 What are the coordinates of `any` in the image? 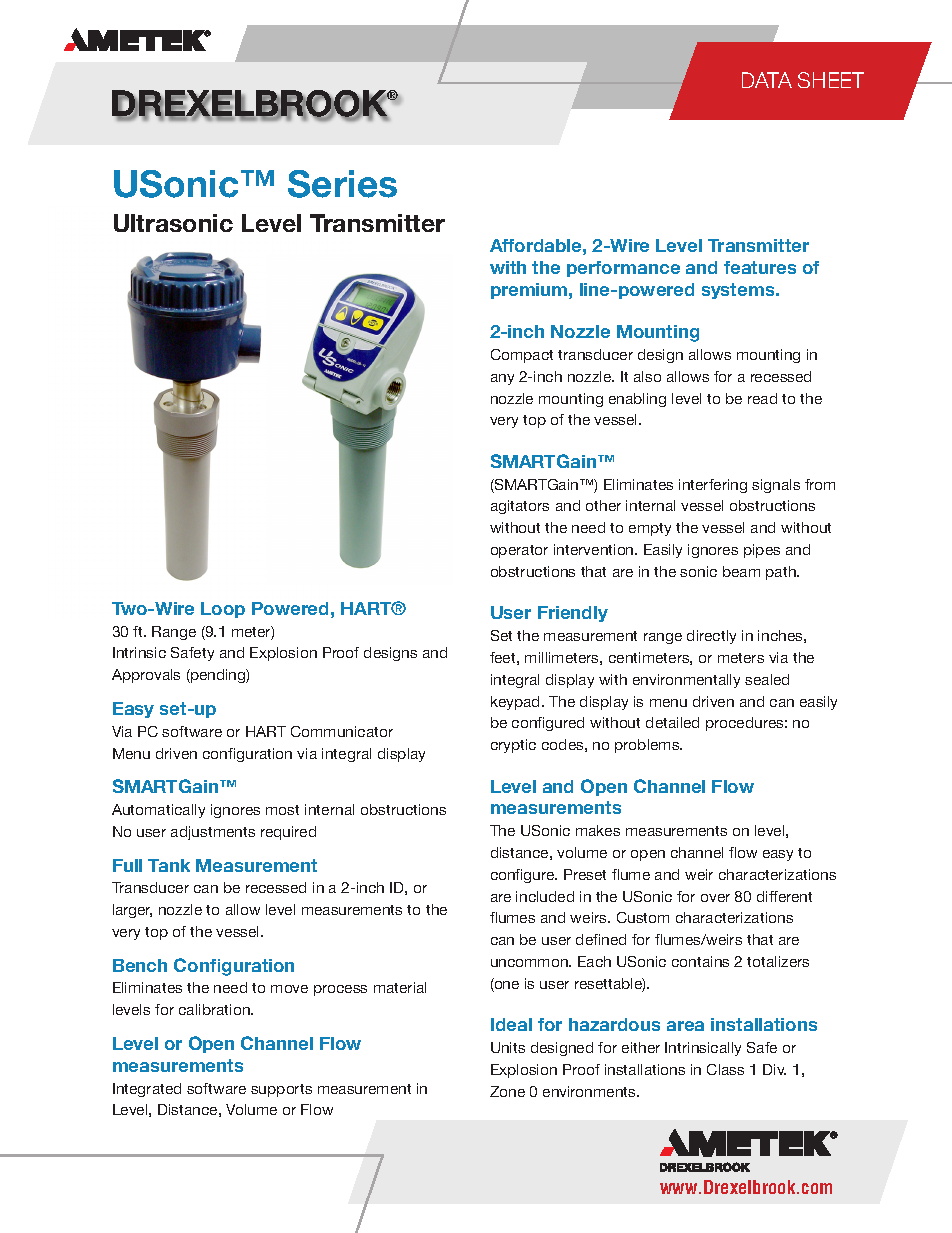 It's located at (502, 379).
